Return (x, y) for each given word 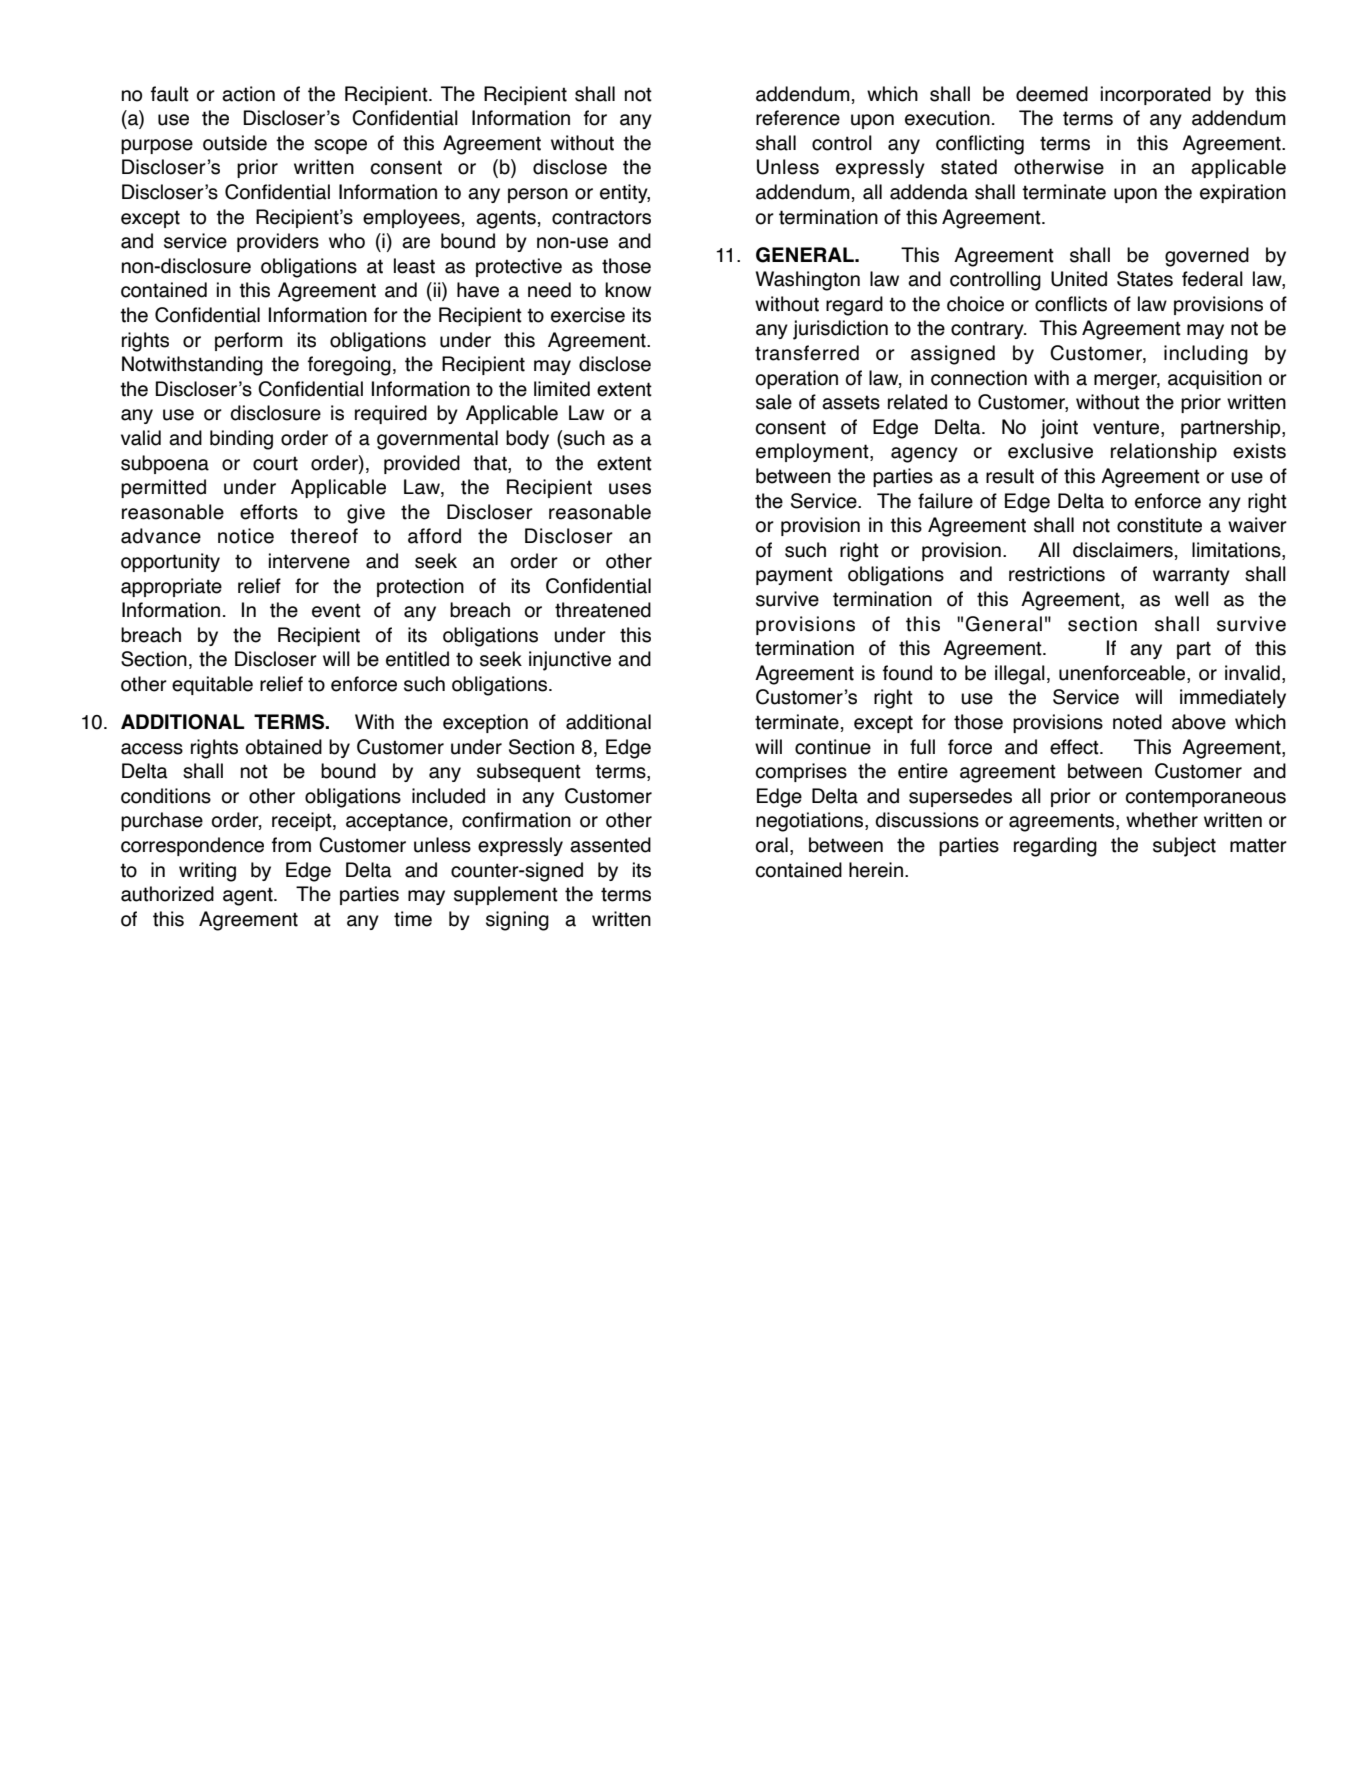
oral (772, 845)
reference (798, 118)
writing (207, 872)
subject (1184, 847)
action (248, 94)
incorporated (1156, 95)
